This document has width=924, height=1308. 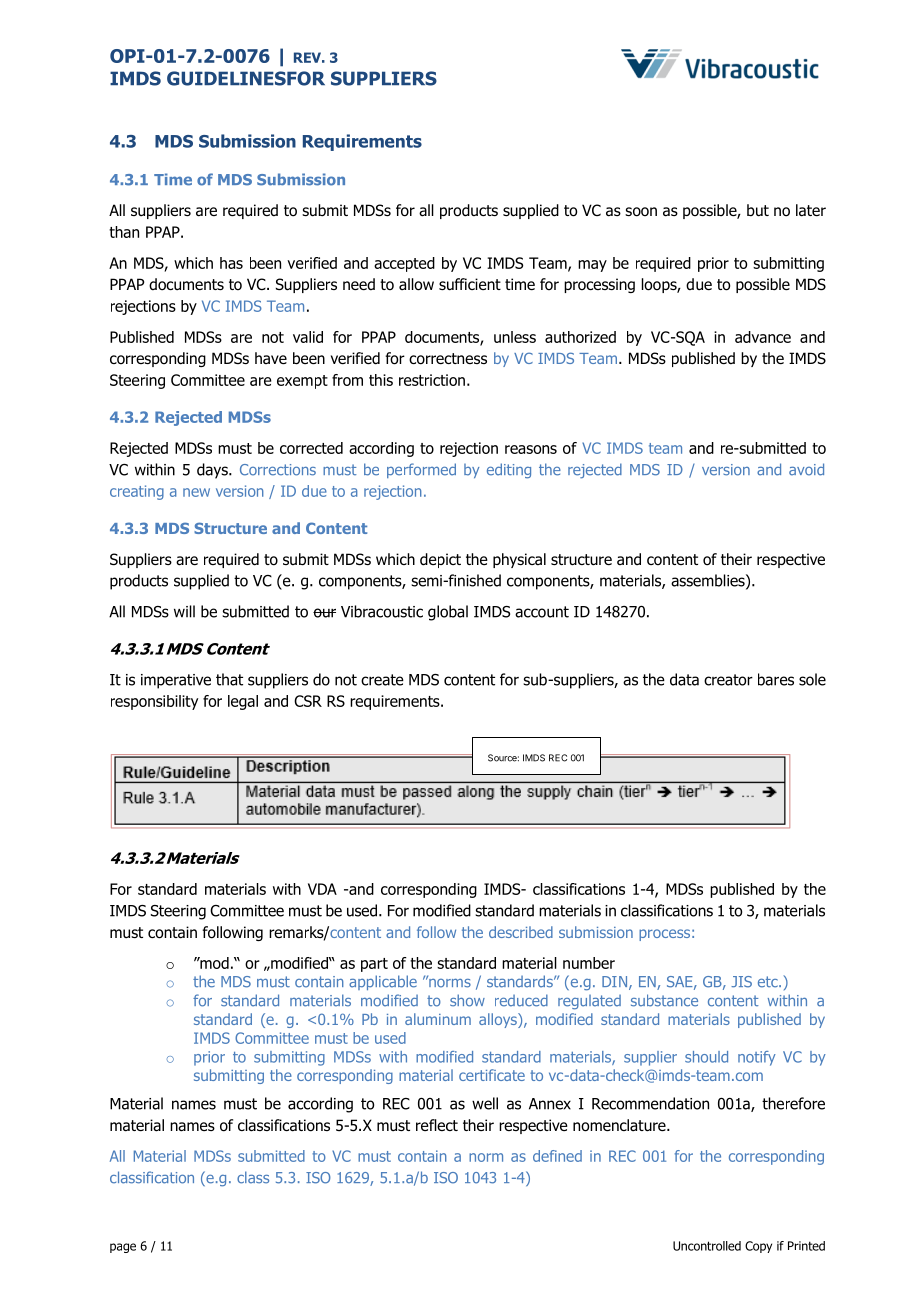 What do you see at coordinates (243, 702) in the document?
I see `legal` at bounding box center [243, 702].
